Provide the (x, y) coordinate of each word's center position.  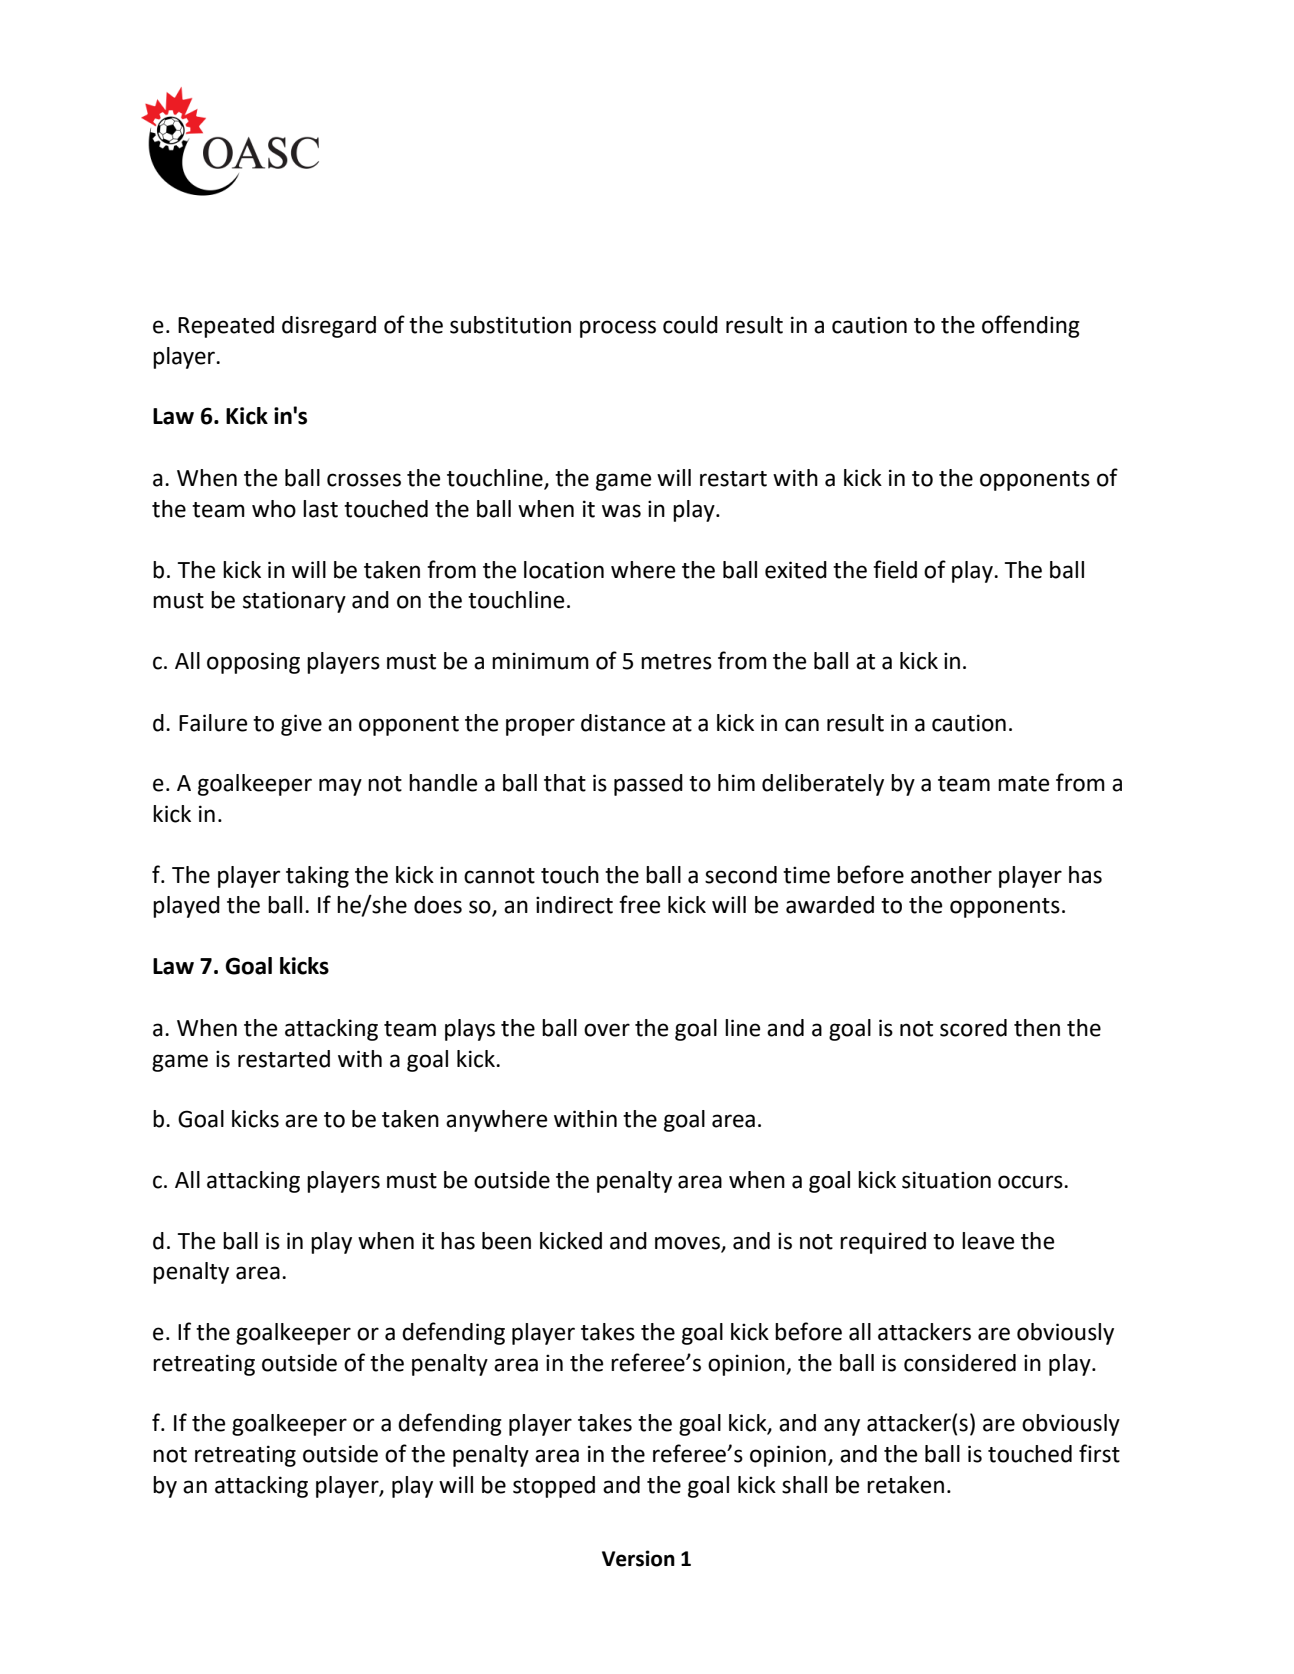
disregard (329, 327)
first (1099, 1453)
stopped (554, 1487)
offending (1031, 326)
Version (638, 1558)
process (618, 329)
